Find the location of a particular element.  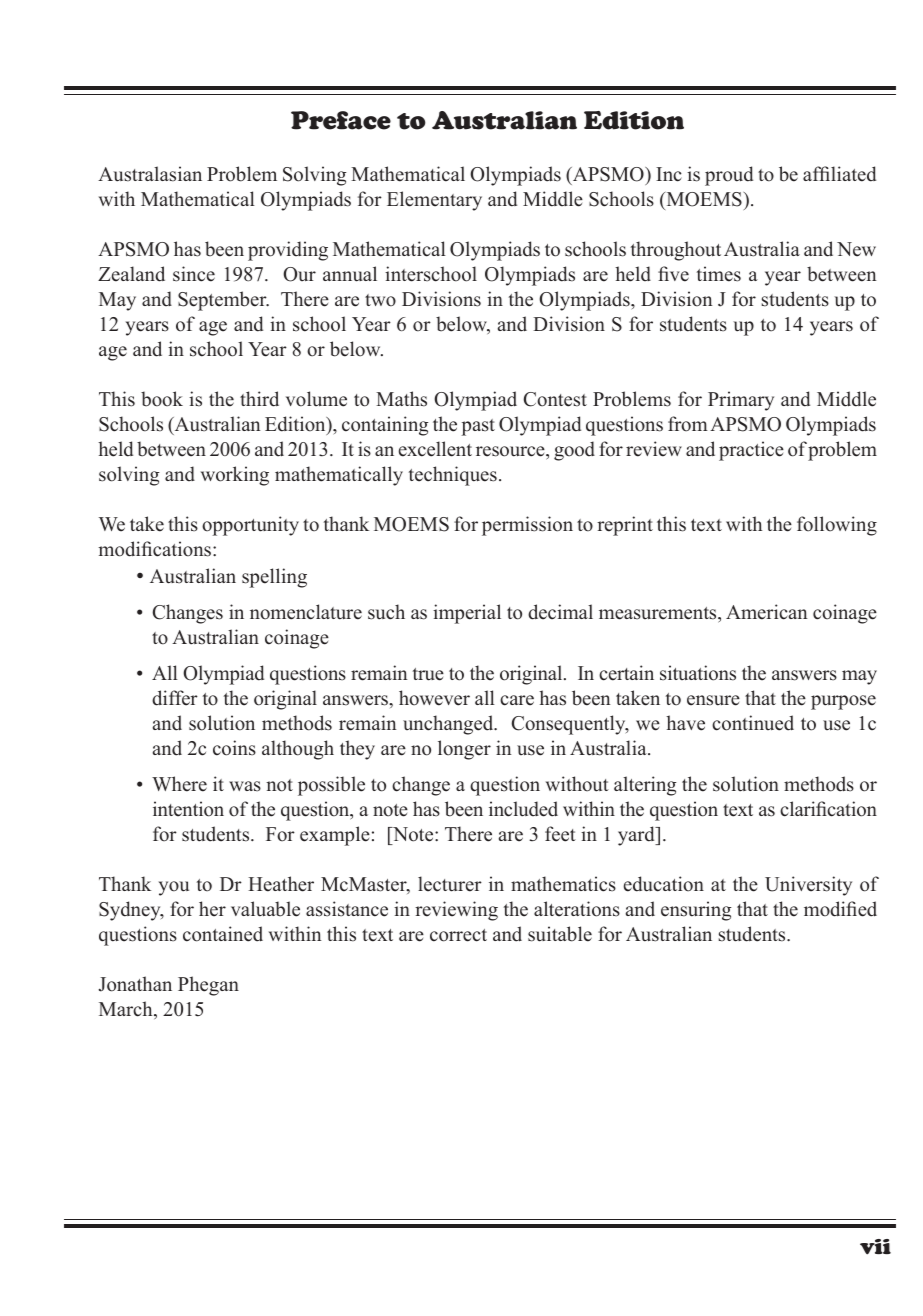

modified is located at coordinates (840, 909).
